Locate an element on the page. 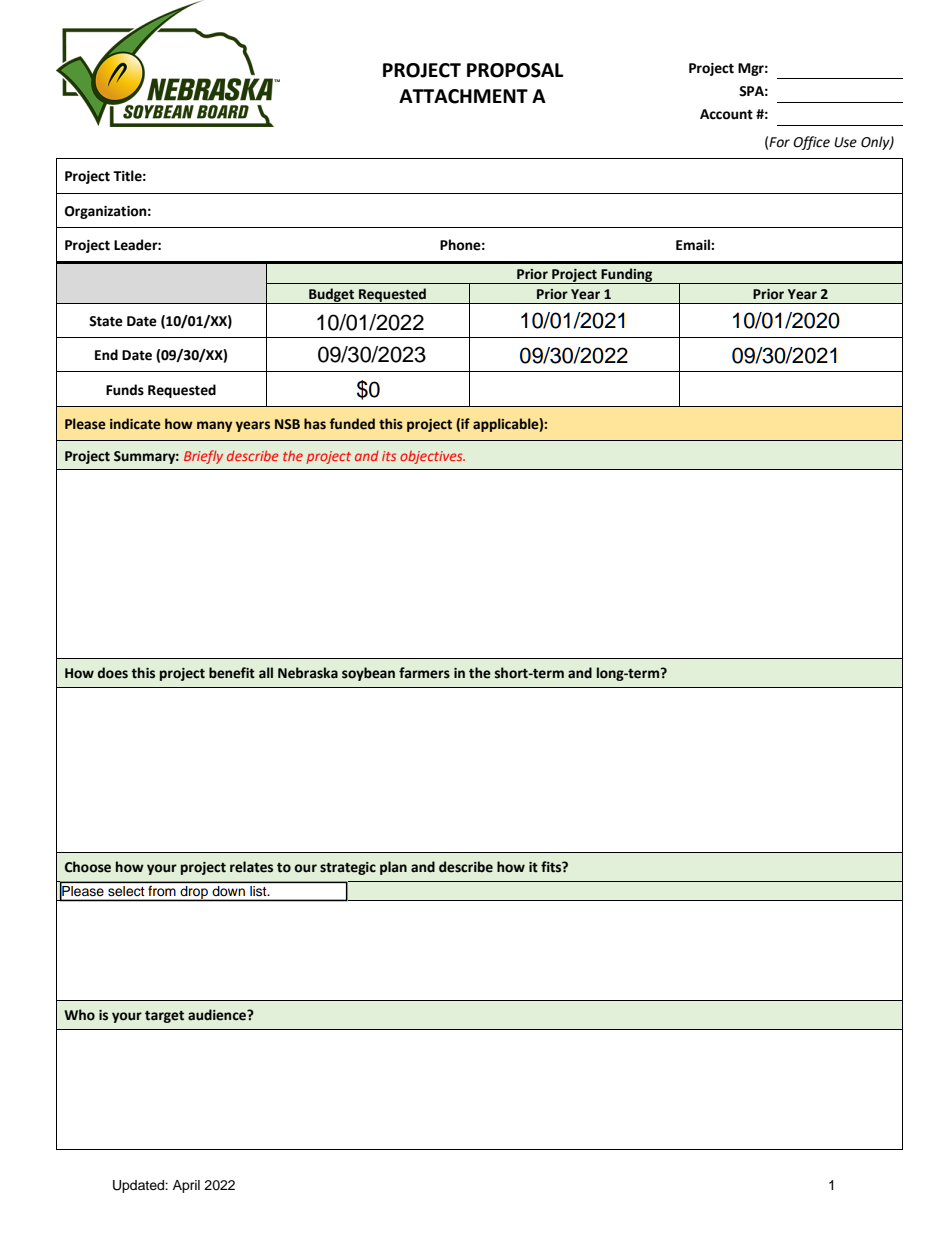 The height and width of the document is (1233, 952). does is located at coordinates (113, 673).
